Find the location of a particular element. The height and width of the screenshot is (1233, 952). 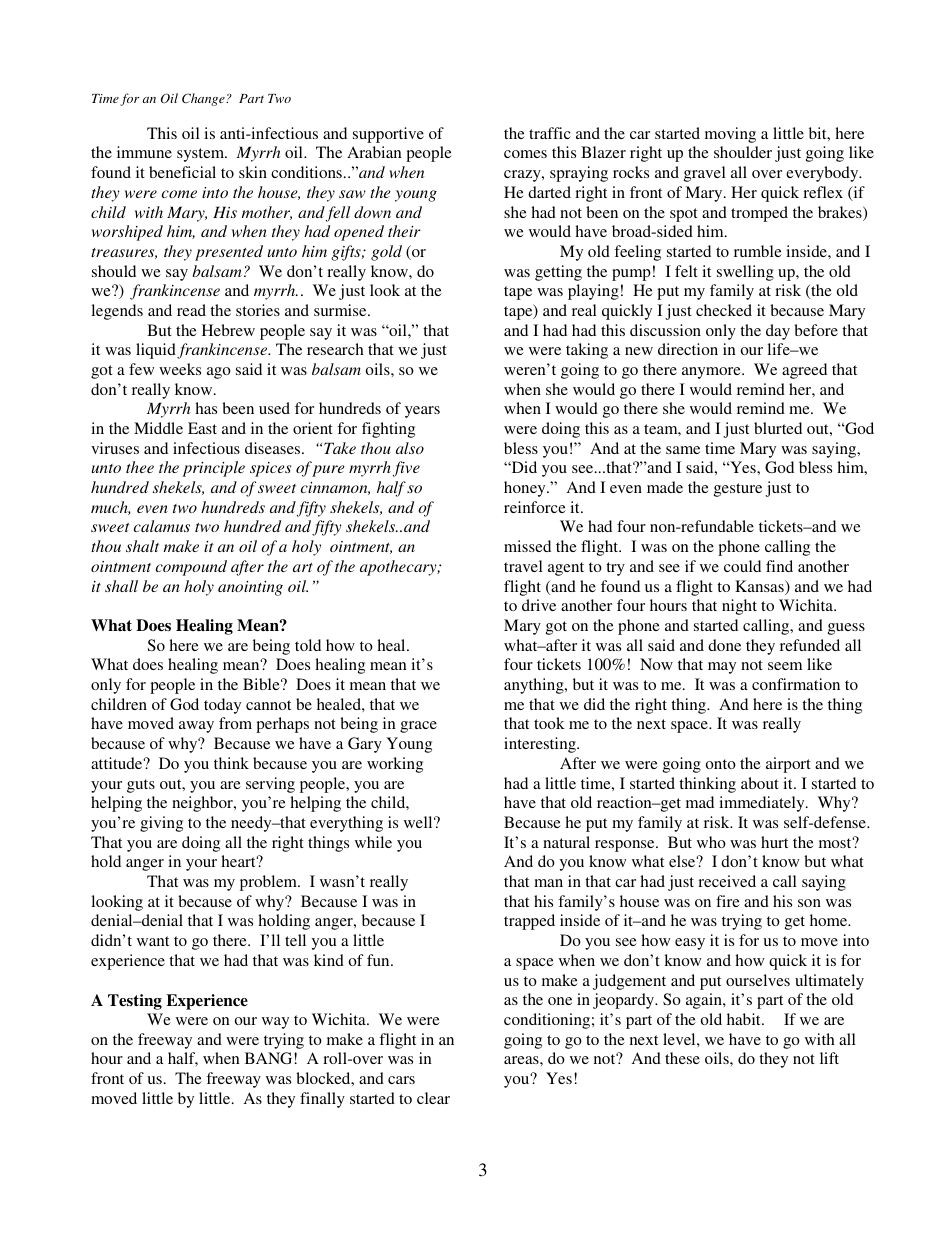

moving is located at coordinates (730, 135).
